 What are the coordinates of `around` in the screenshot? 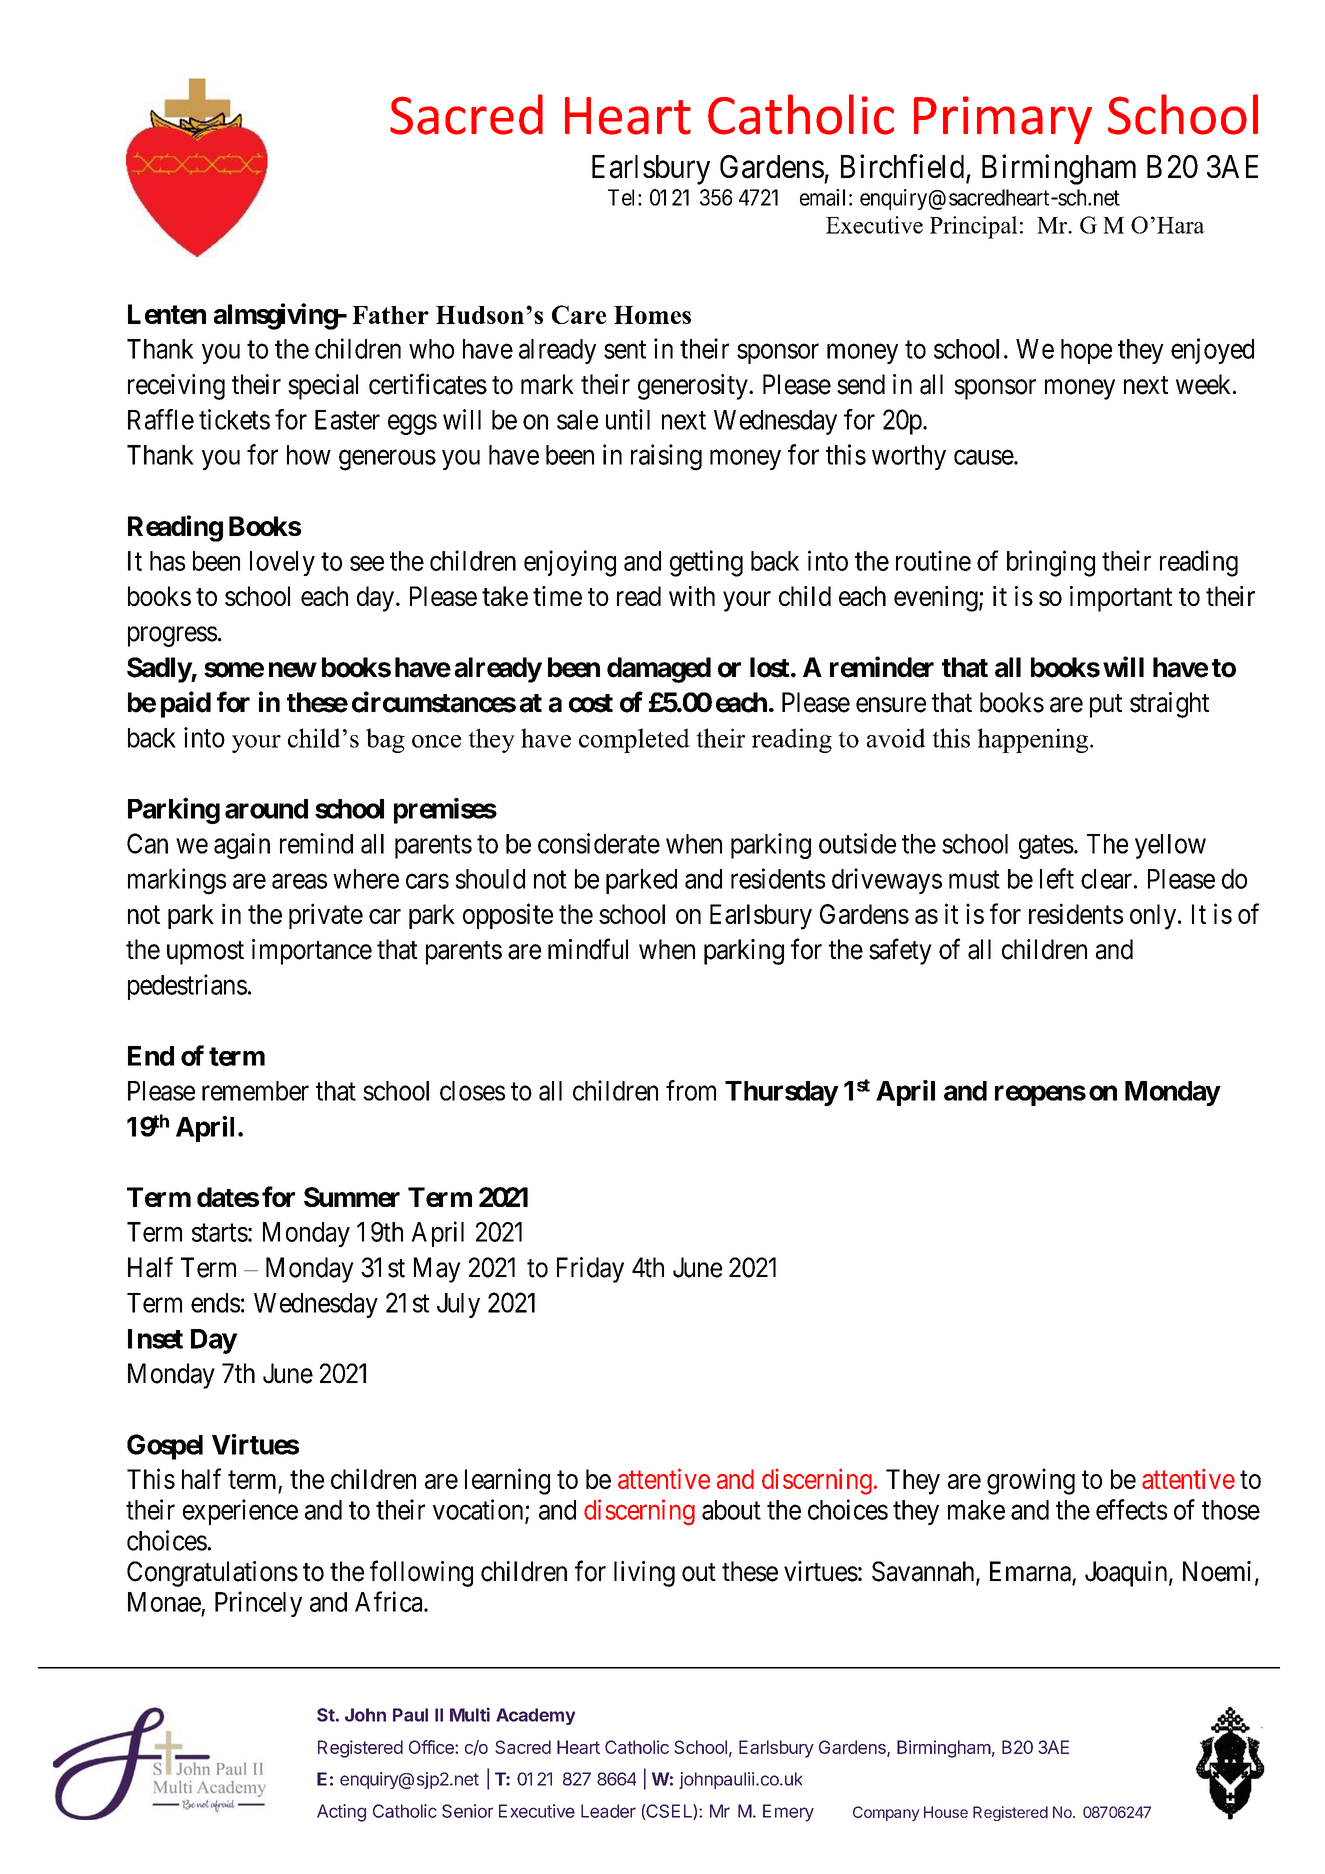 It's located at (266, 809).
